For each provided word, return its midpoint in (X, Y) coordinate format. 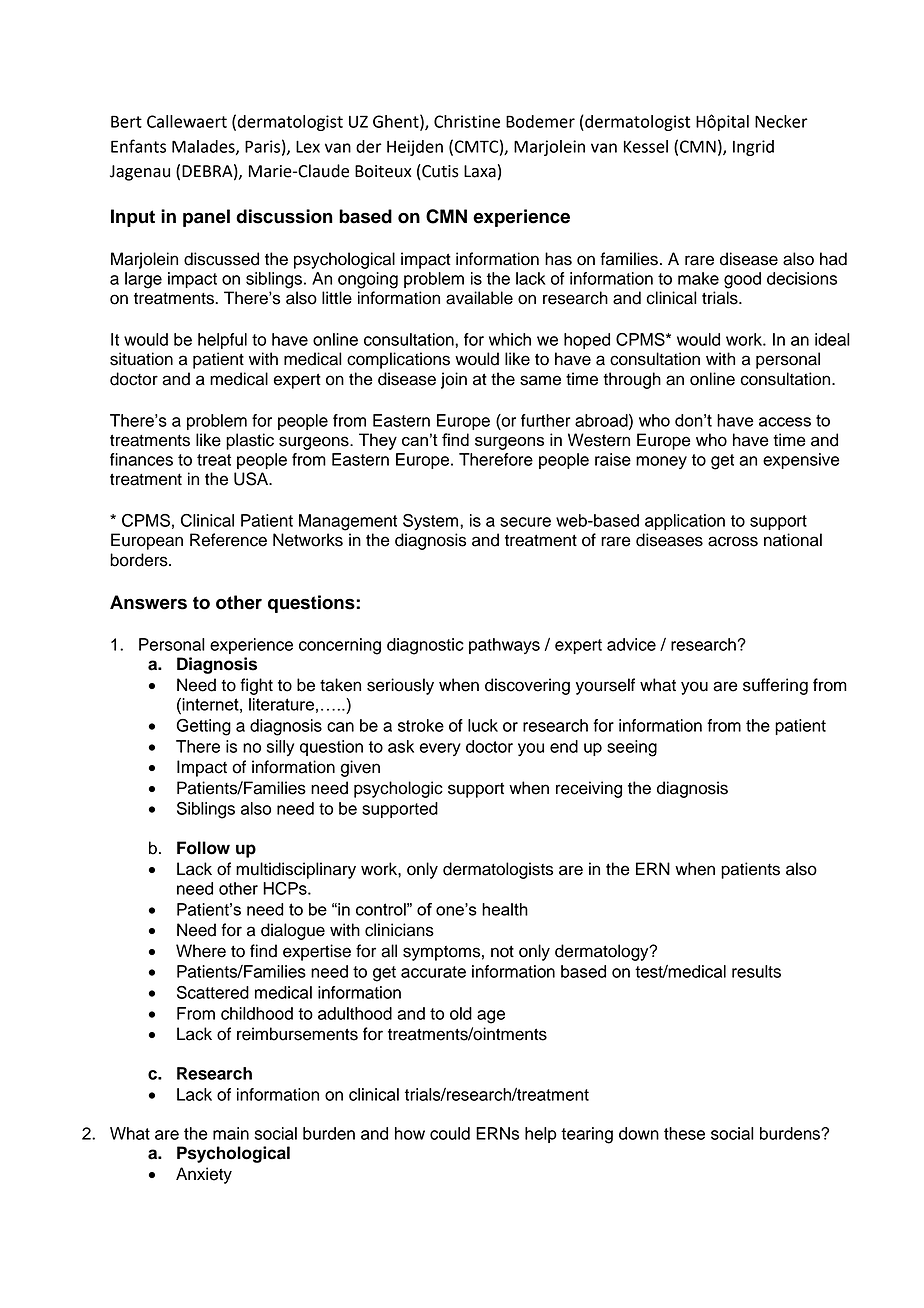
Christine (467, 121)
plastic (250, 441)
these (684, 1133)
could (450, 1133)
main (231, 1133)
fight (256, 686)
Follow (203, 848)
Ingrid (753, 148)
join (454, 380)
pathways (504, 646)
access (785, 422)
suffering (775, 686)
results (756, 971)
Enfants (138, 146)
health (505, 909)
